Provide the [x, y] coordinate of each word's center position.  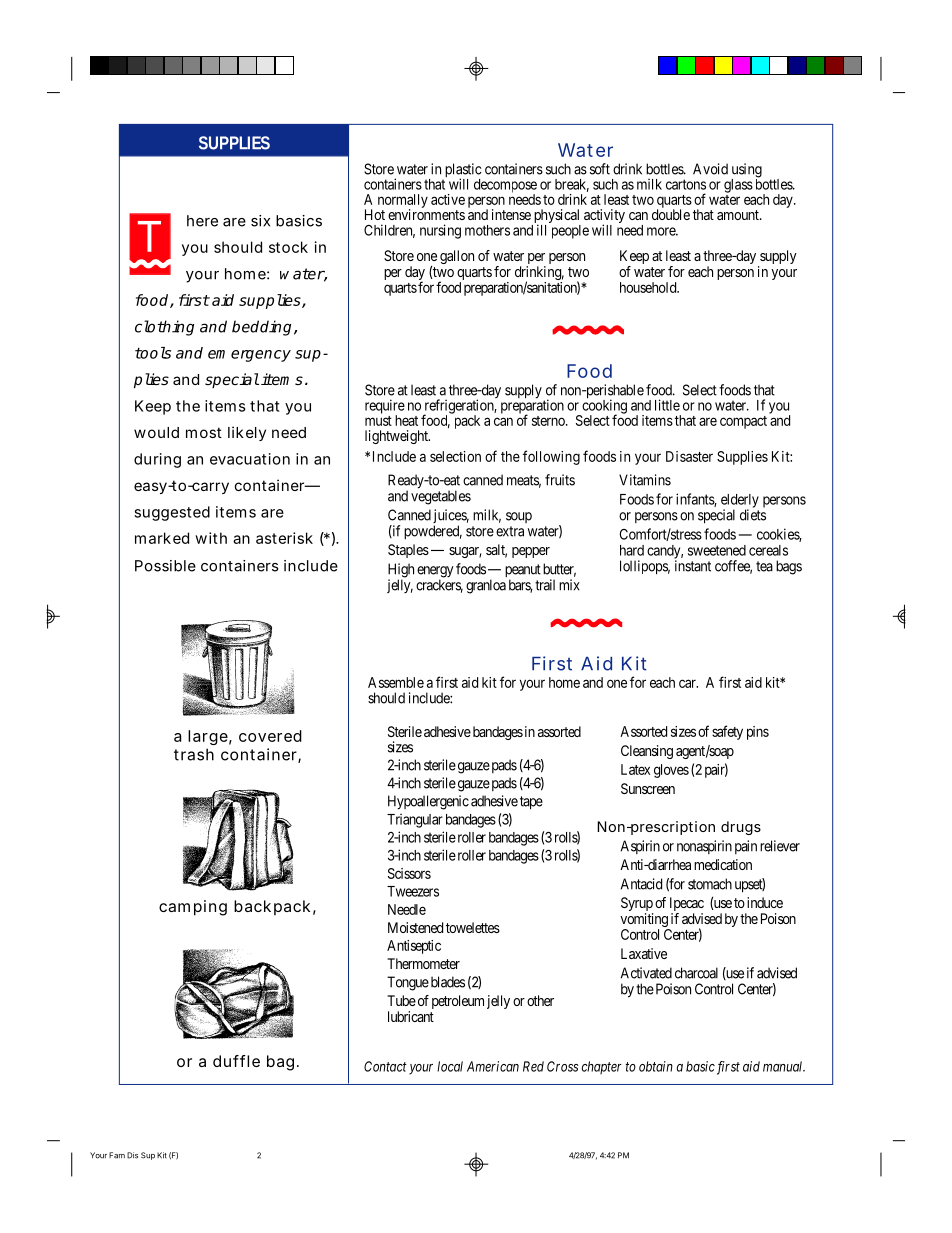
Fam [117, 1155]
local [450, 1066]
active [448, 199]
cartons [686, 184]
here [202, 221]
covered [270, 736]
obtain [656, 1066]
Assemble [396, 682]
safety [727, 732]
